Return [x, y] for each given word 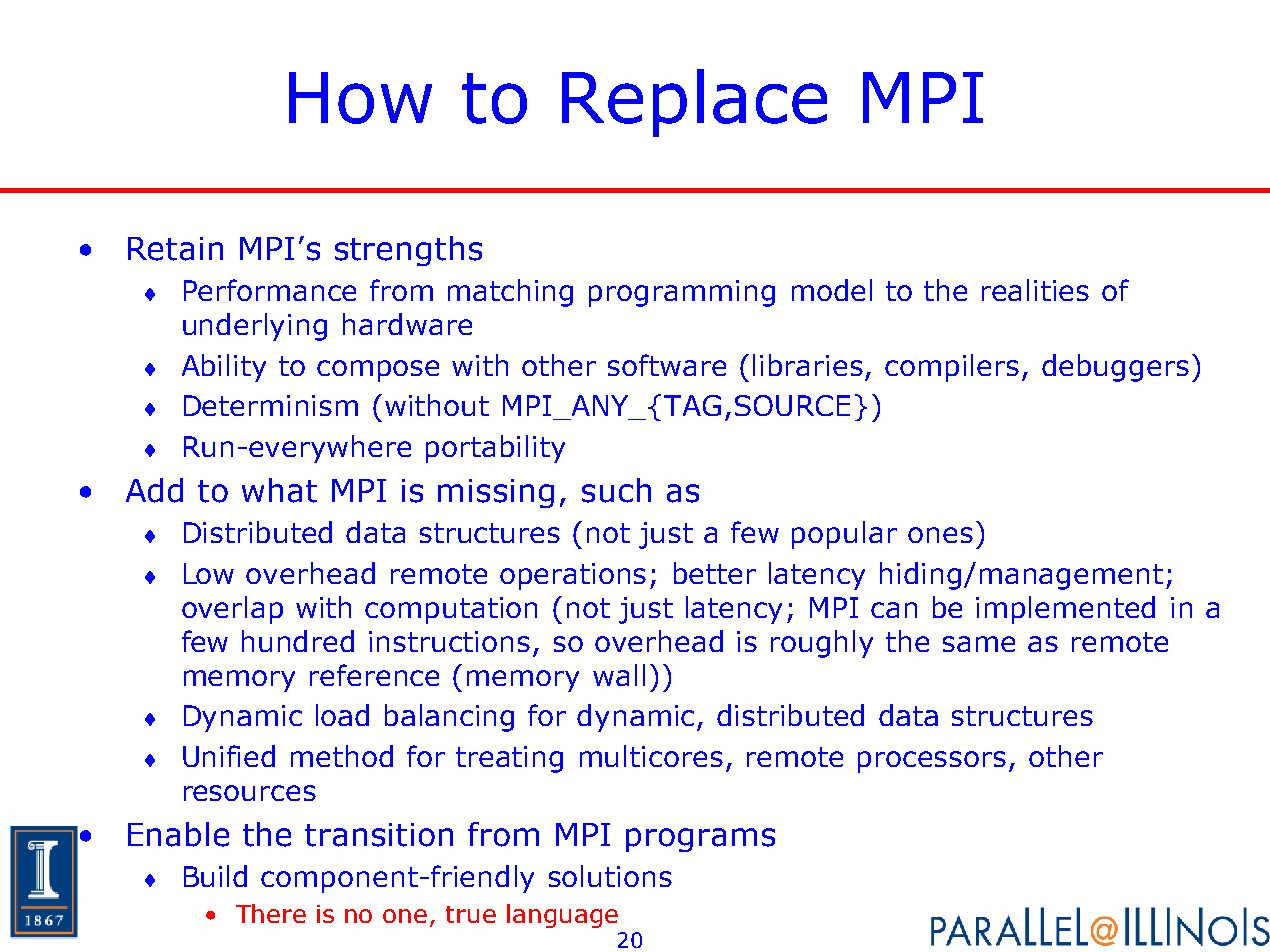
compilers [952, 368]
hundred [298, 641]
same [979, 644]
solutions [610, 876]
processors [932, 762]
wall [619, 675]
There [271, 913]
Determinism [271, 405]
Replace [694, 103]
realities [1035, 290]
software [667, 365]
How [360, 98]
